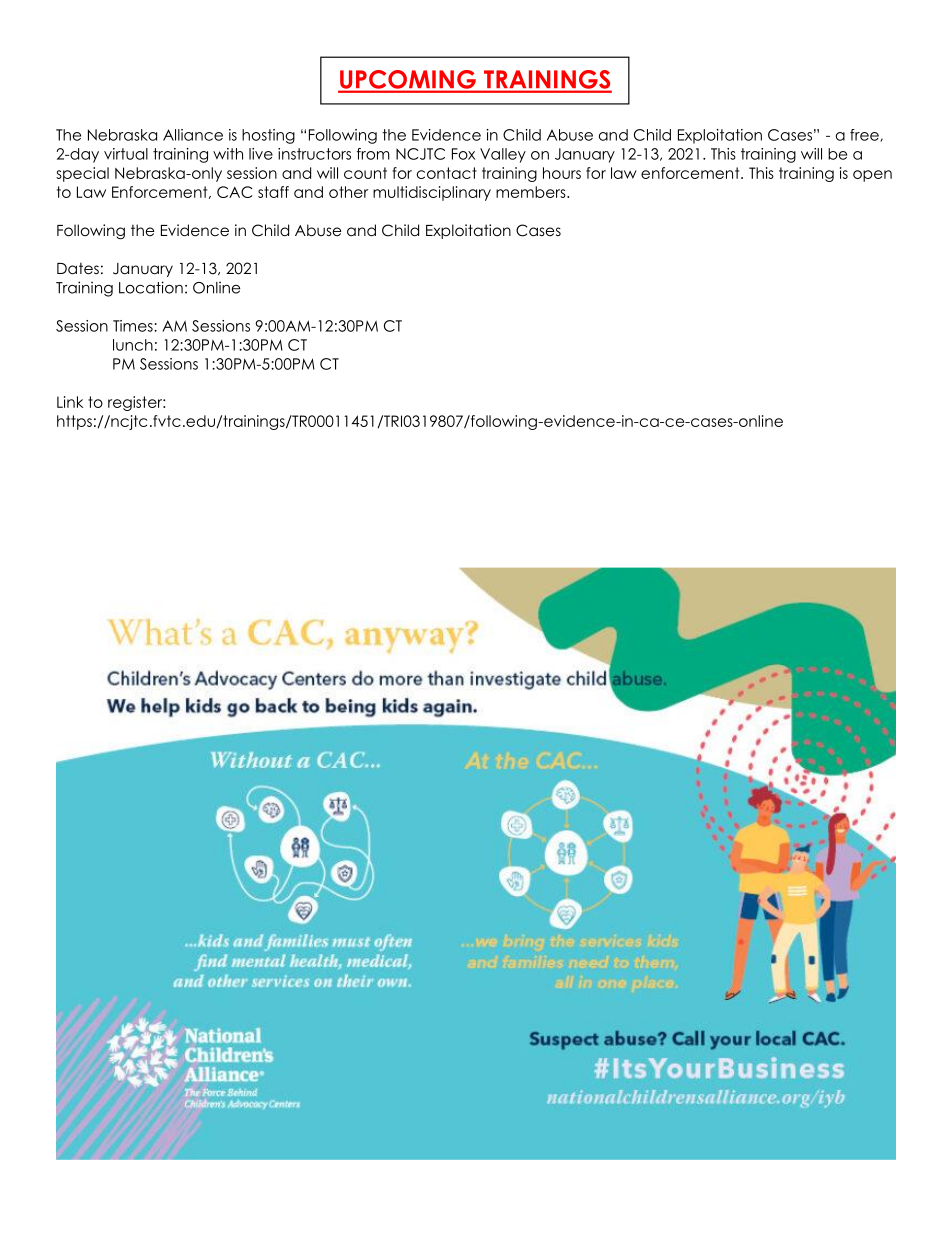 The height and width of the image is (1233, 952). I want to click on other, so click(348, 192).
